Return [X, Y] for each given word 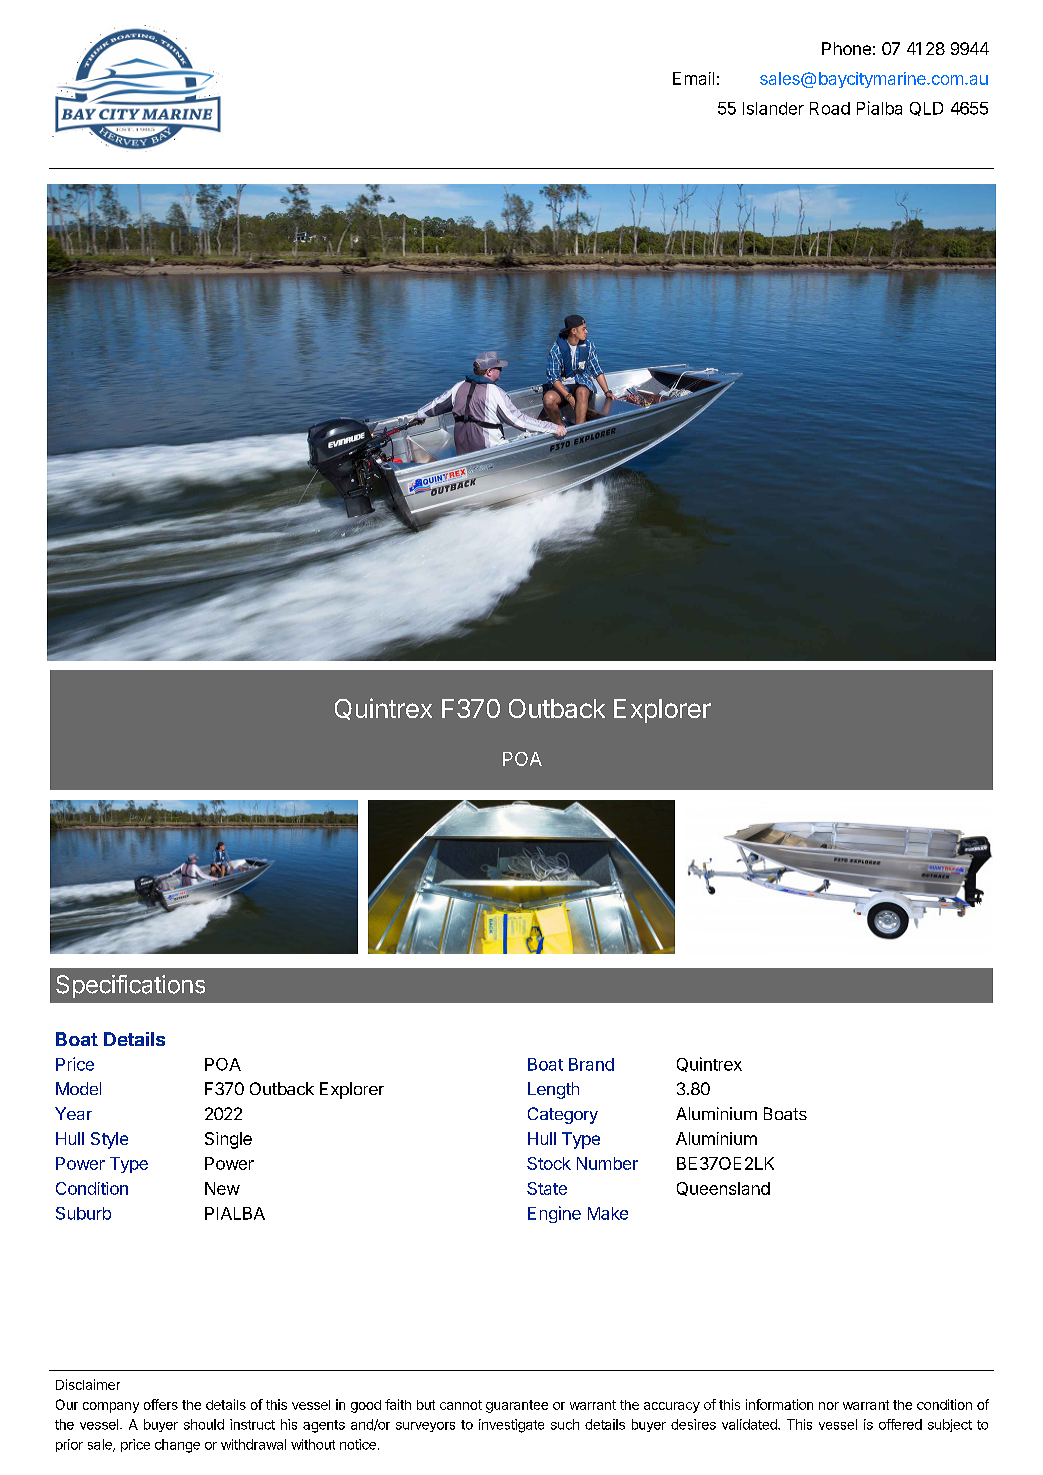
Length [553, 1090]
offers [161, 1404]
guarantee [517, 1406]
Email [693, 78]
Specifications [130, 986]
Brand [591, 1064]
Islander [773, 108]
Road [830, 108]
